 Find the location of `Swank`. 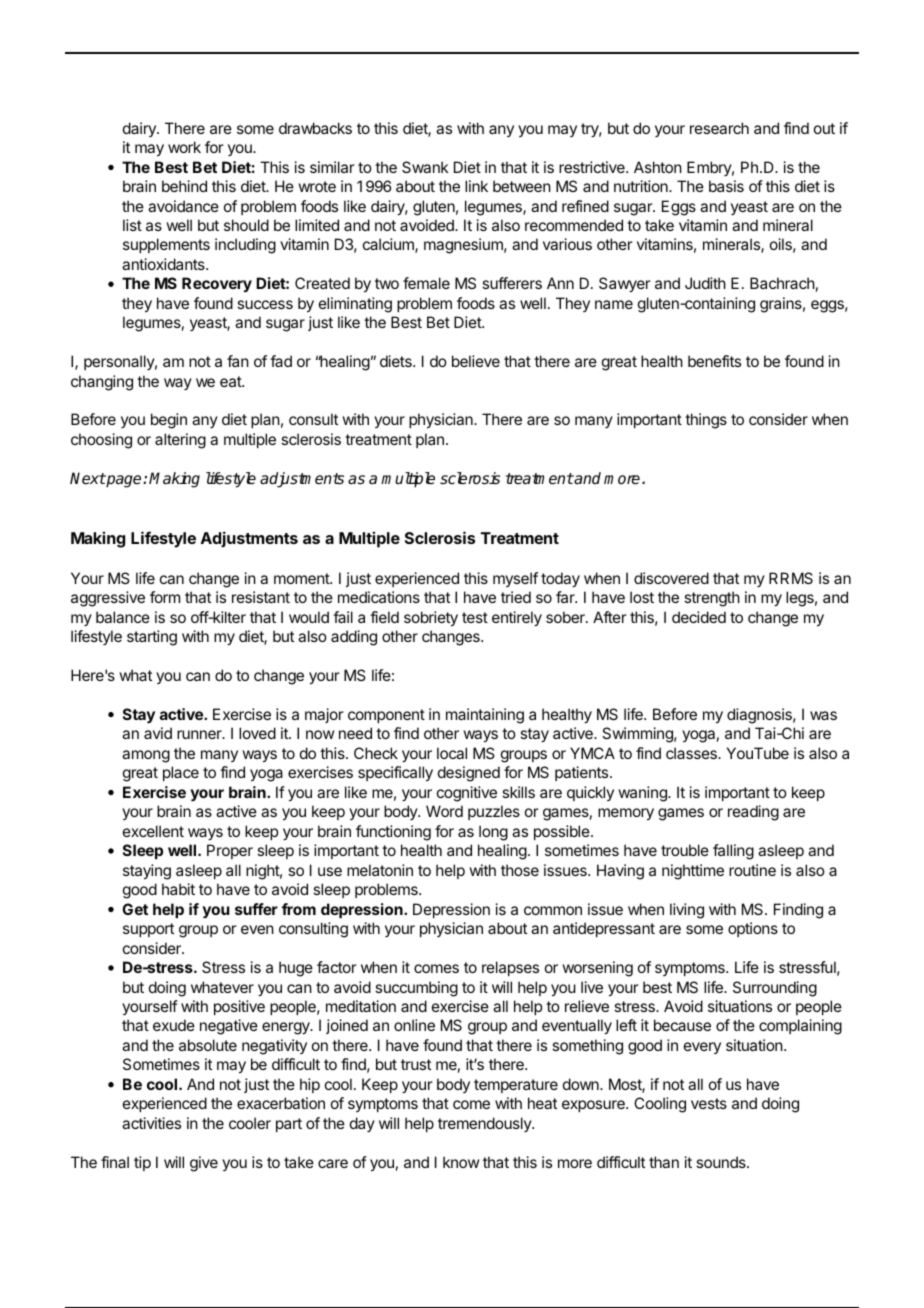

Swank is located at coordinates (425, 167).
